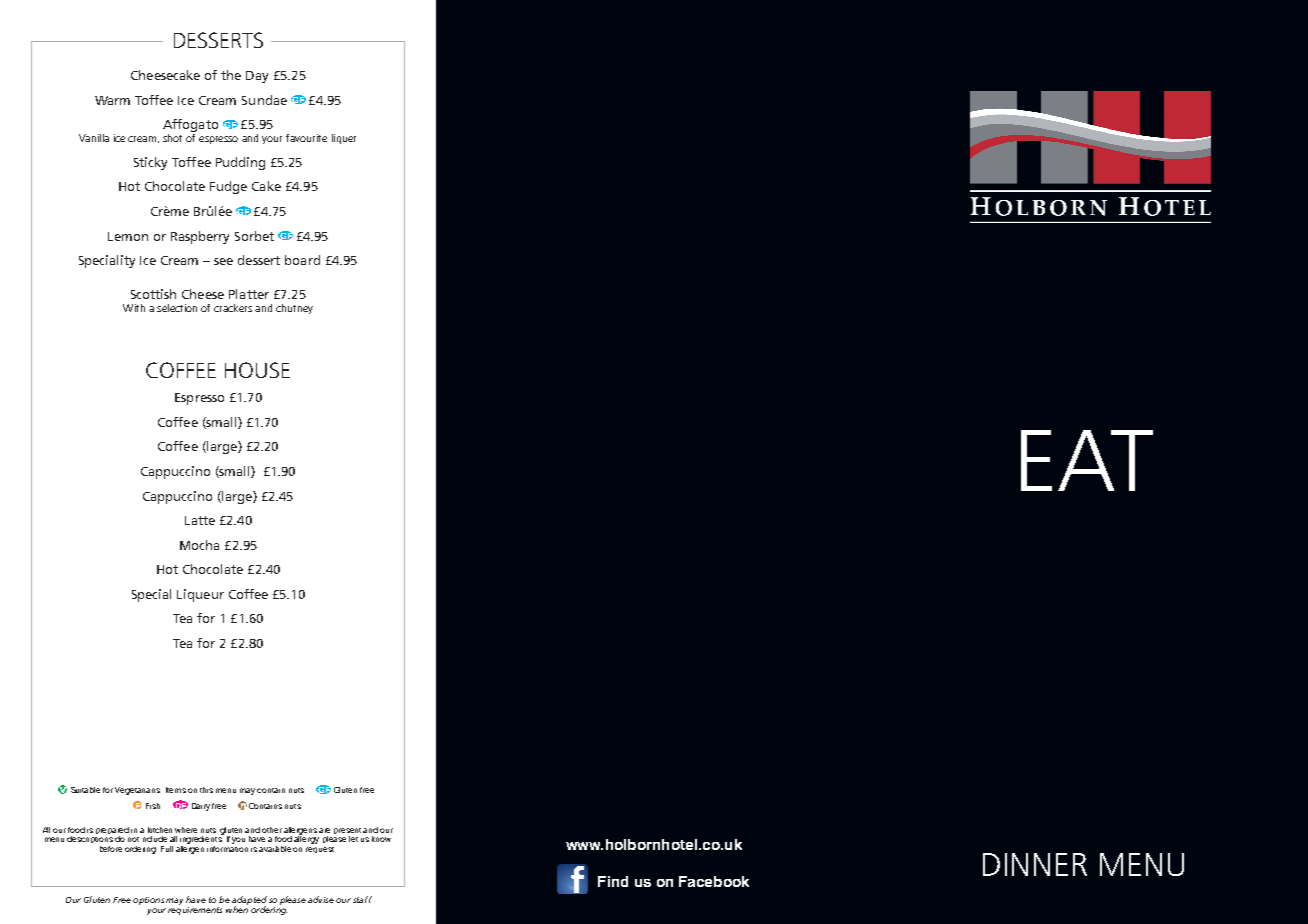  What do you see at coordinates (264, 100) in the page?
I see `Sundae` at bounding box center [264, 100].
